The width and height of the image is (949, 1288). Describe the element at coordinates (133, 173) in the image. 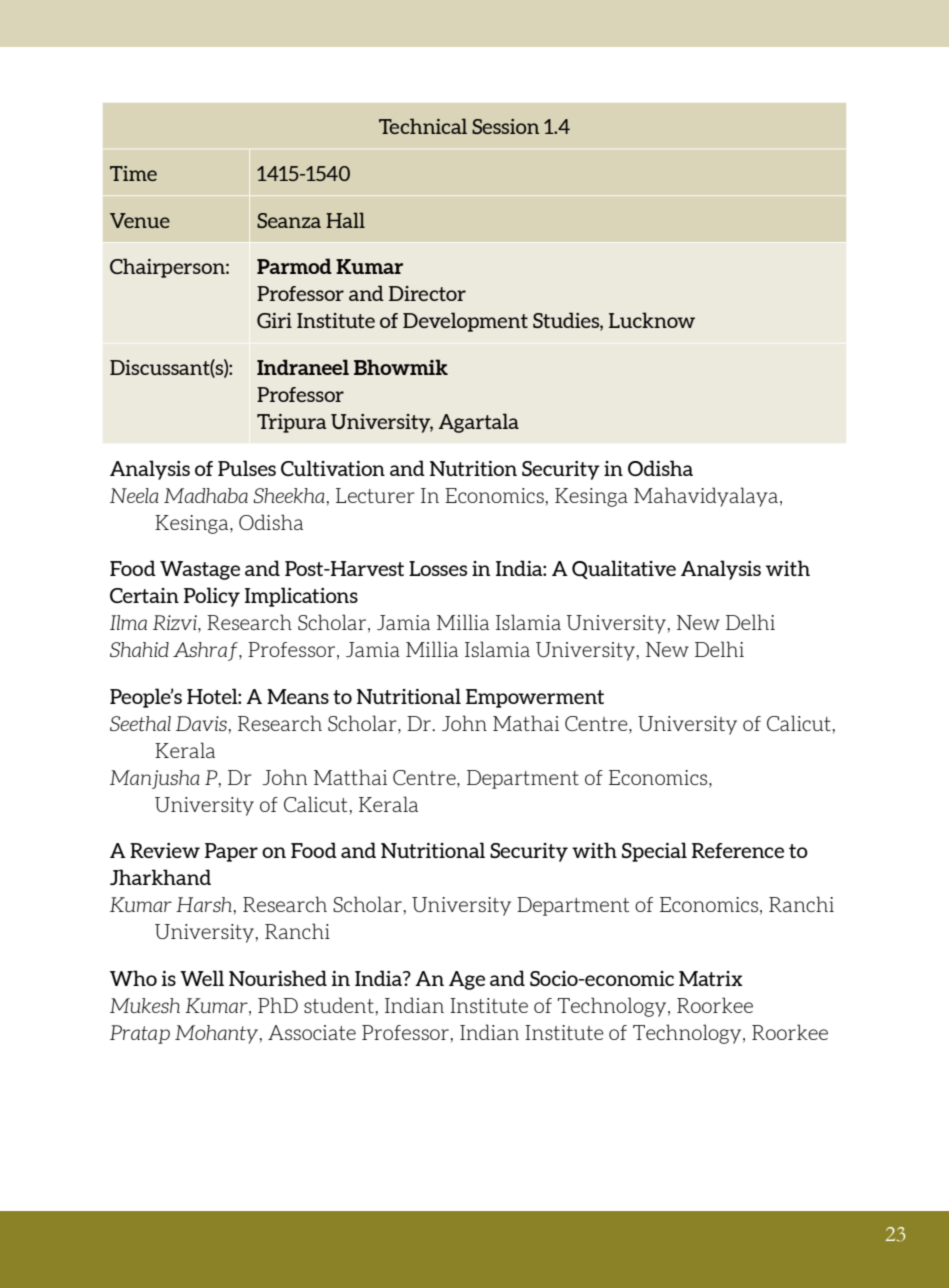

I see `Time` at that location.
